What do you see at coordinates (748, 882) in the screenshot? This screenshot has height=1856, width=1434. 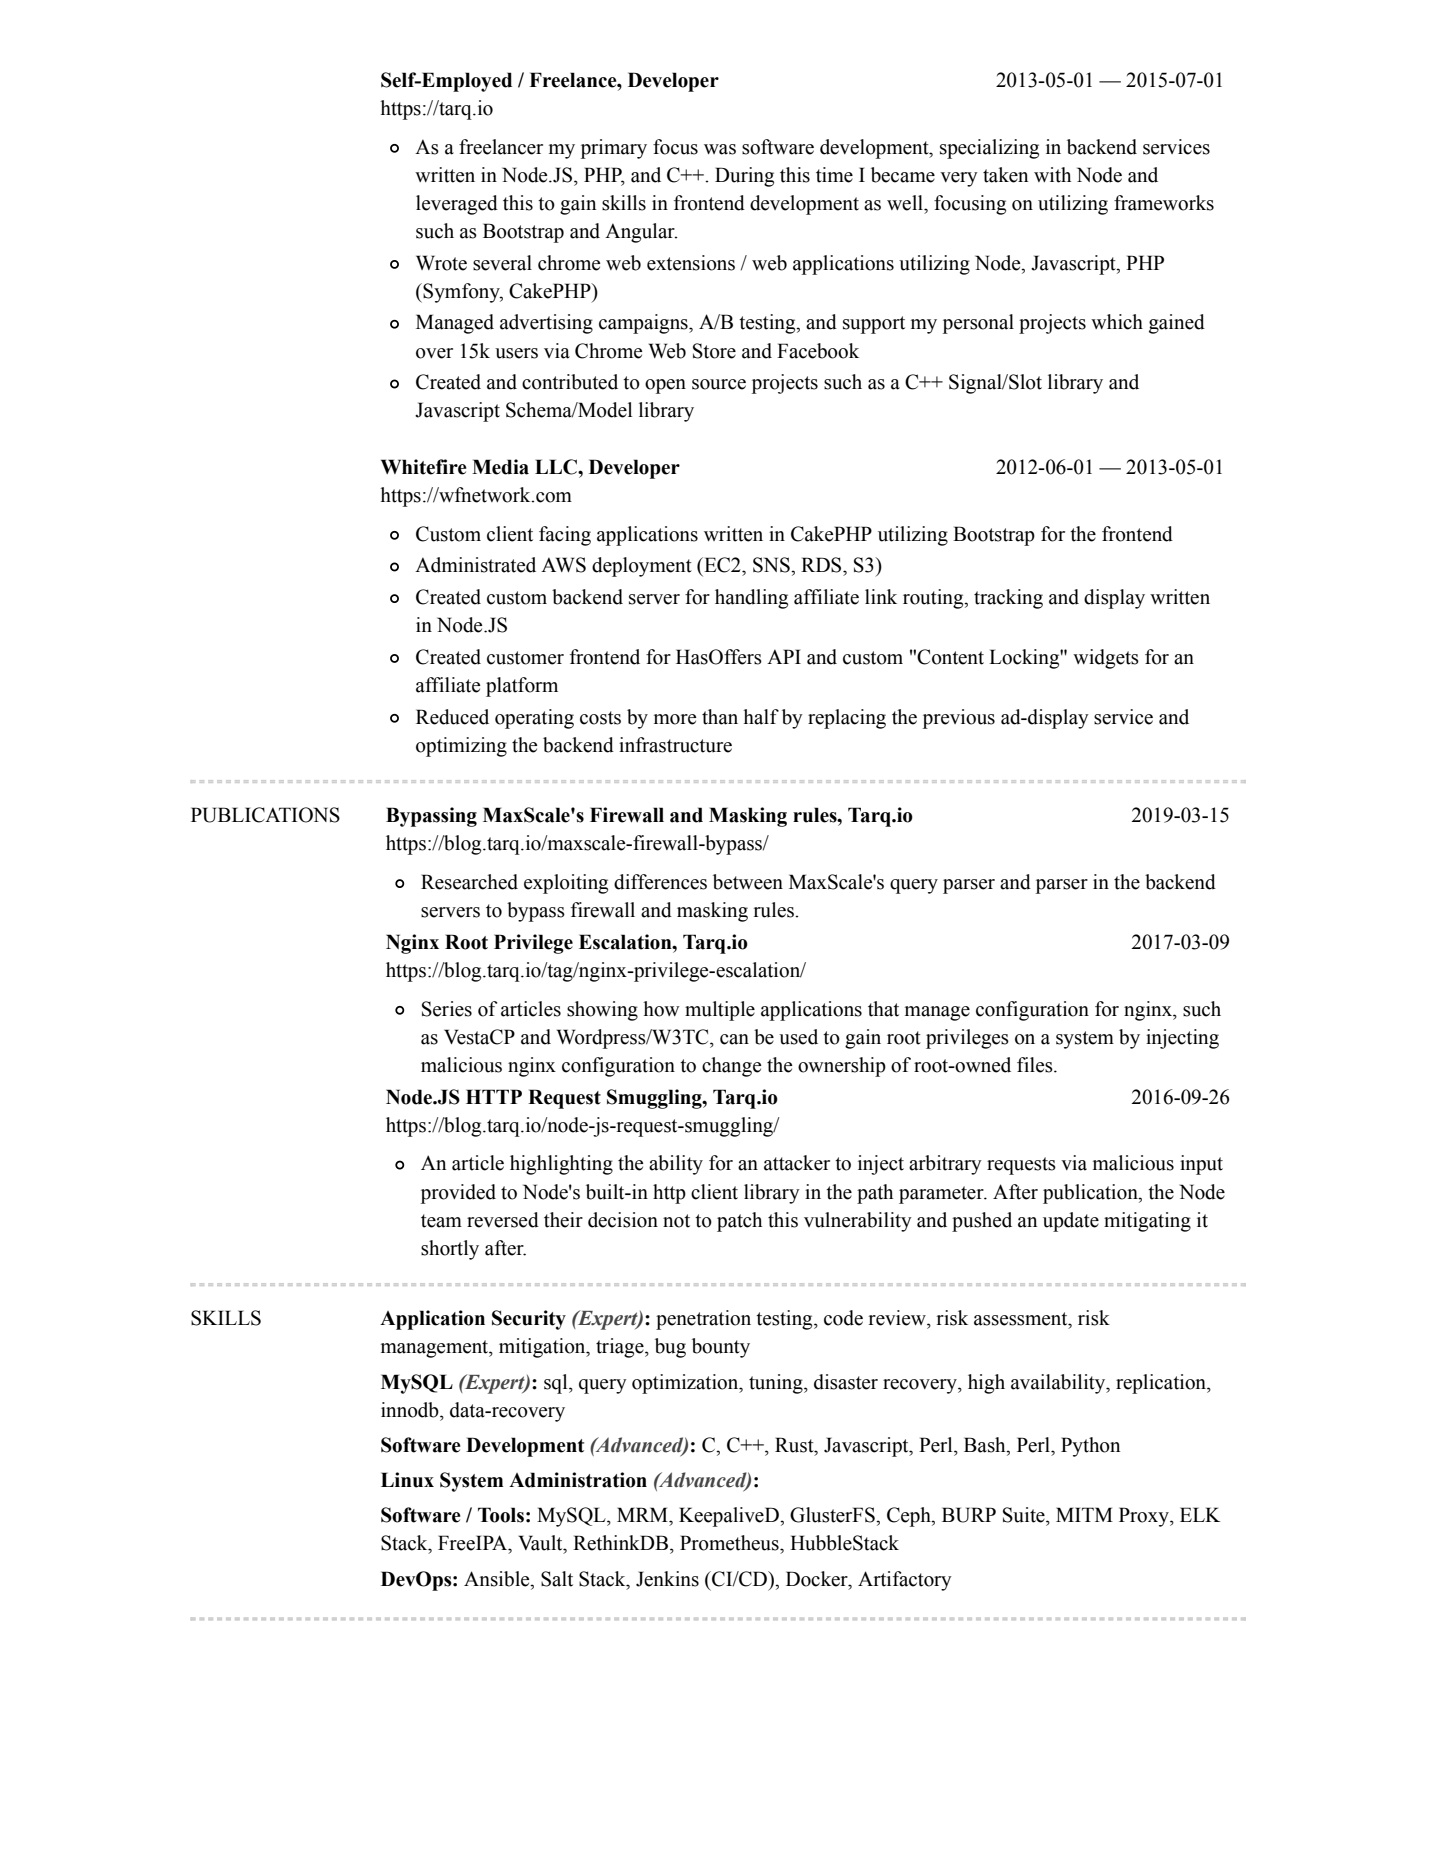 I see `between` at bounding box center [748, 882].
